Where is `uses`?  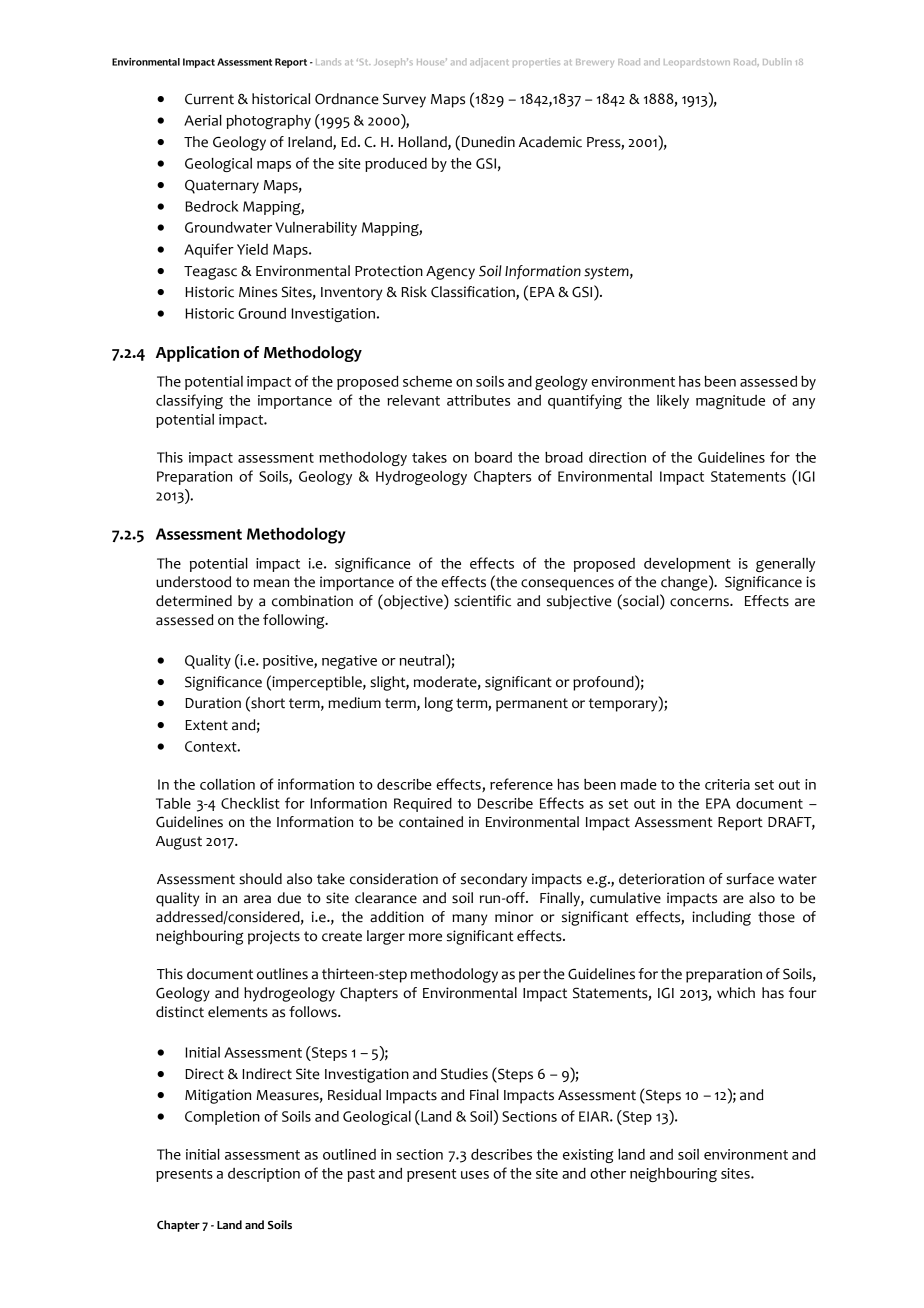 uses is located at coordinates (475, 1175).
